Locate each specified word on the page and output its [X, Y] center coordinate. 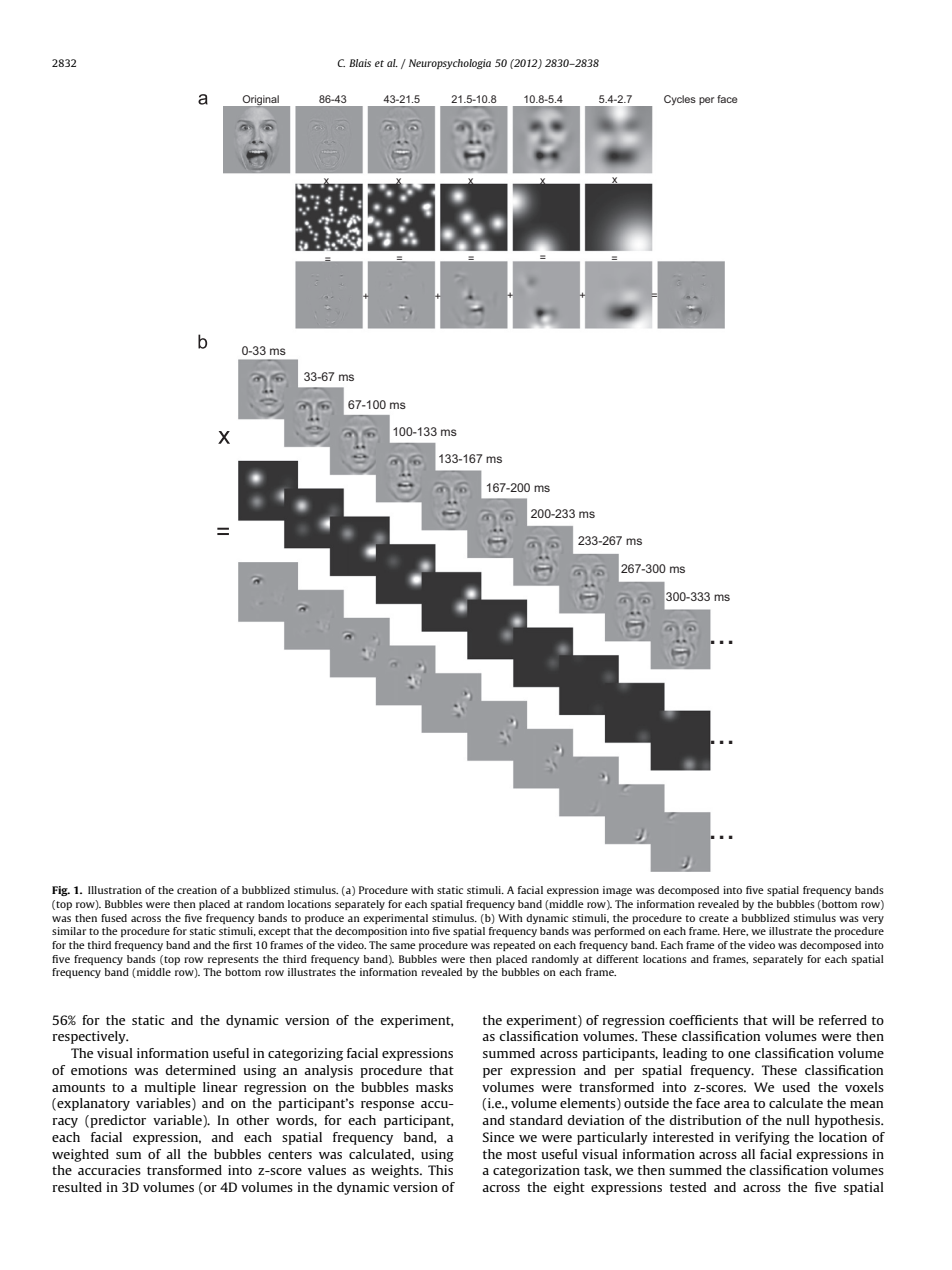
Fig [61, 891]
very [873, 920]
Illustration [115, 890]
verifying [762, 1138]
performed [619, 932]
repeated [514, 946]
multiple [170, 1088]
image [617, 891]
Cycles [680, 100]
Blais [360, 63]
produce [324, 919]
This [440, 1170]
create [714, 918]
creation [197, 890]
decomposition [371, 932]
